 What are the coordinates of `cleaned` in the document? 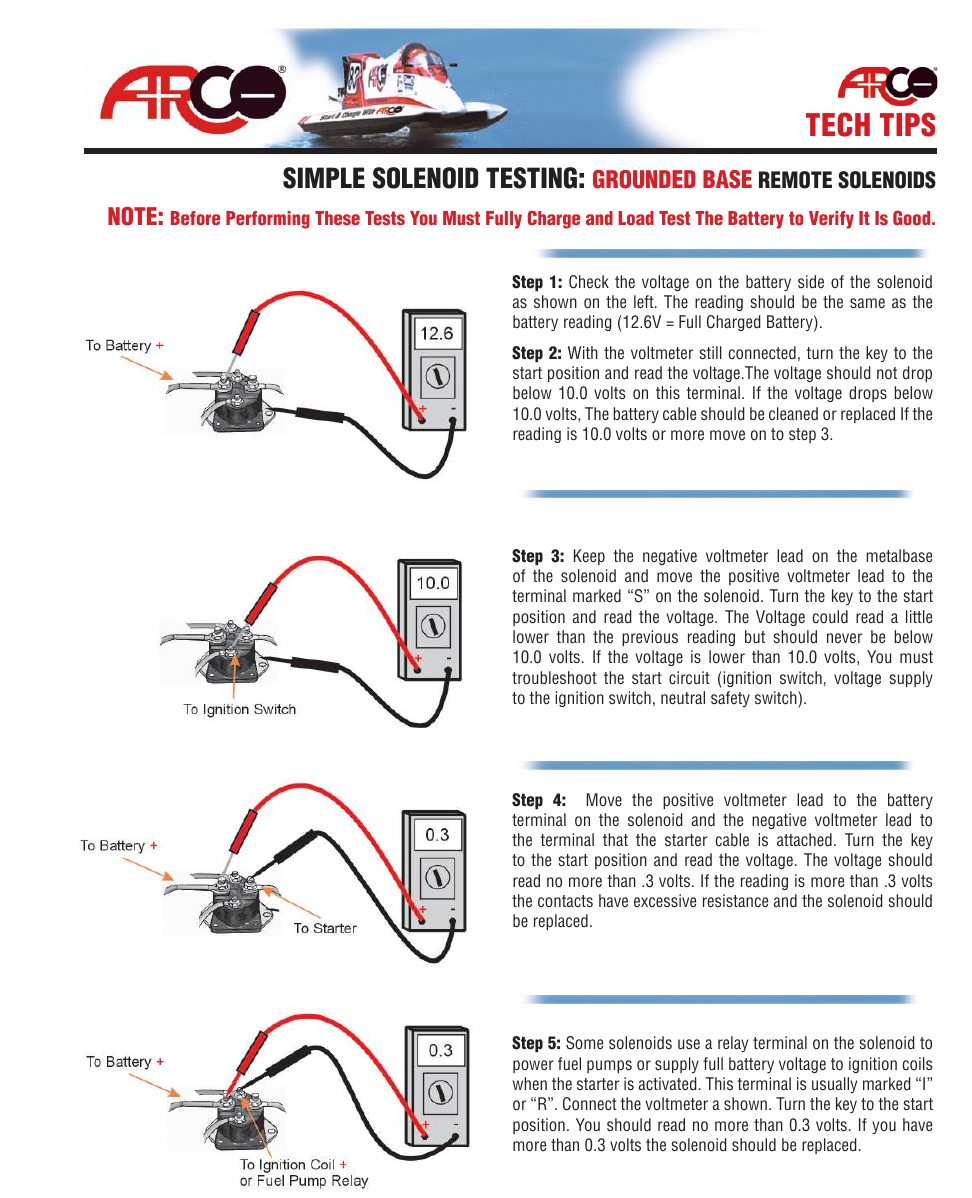 It's located at (793, 414).
